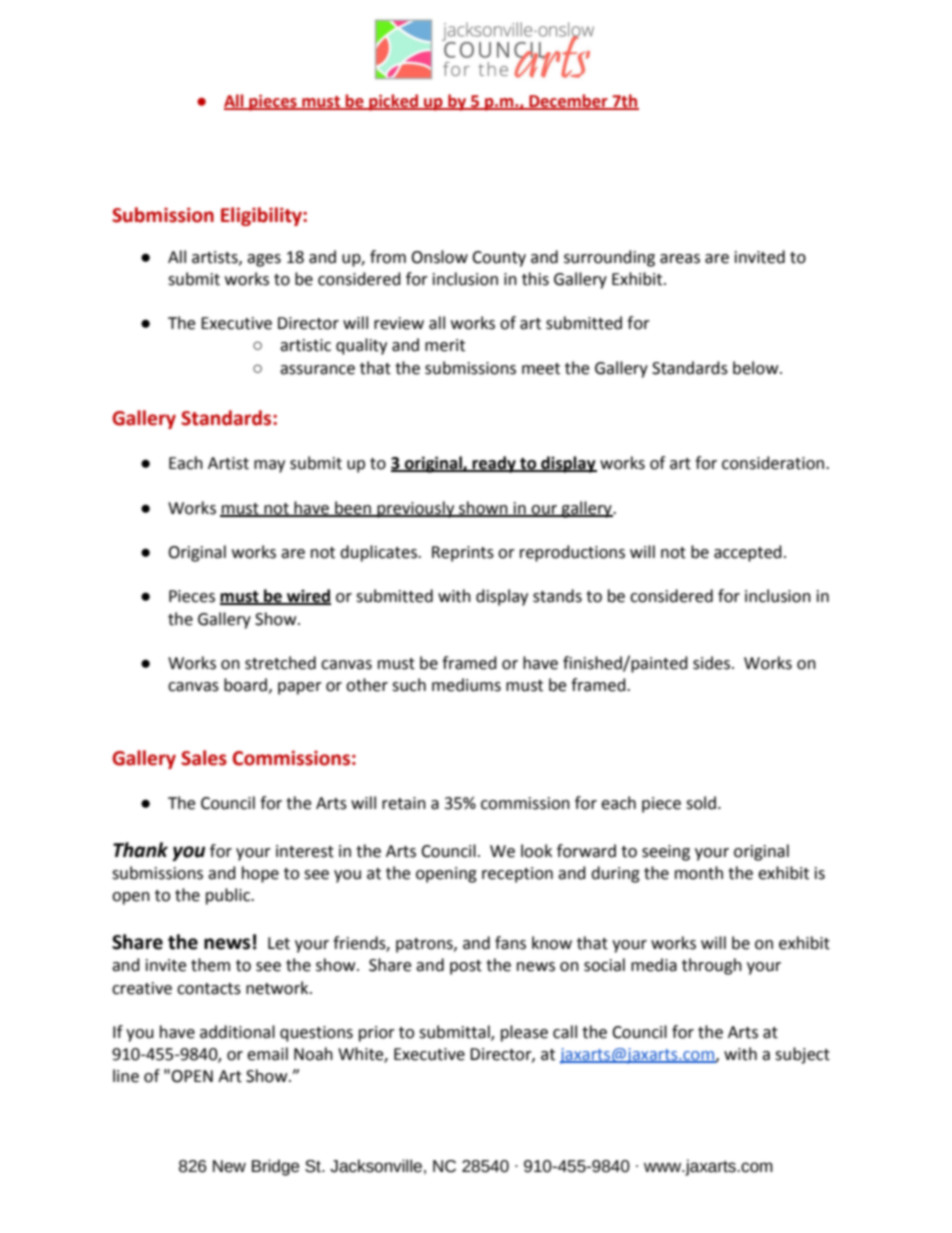  Describe the element at coordinates (773, 463) in the screenshot. I see `consideration` at that location.
